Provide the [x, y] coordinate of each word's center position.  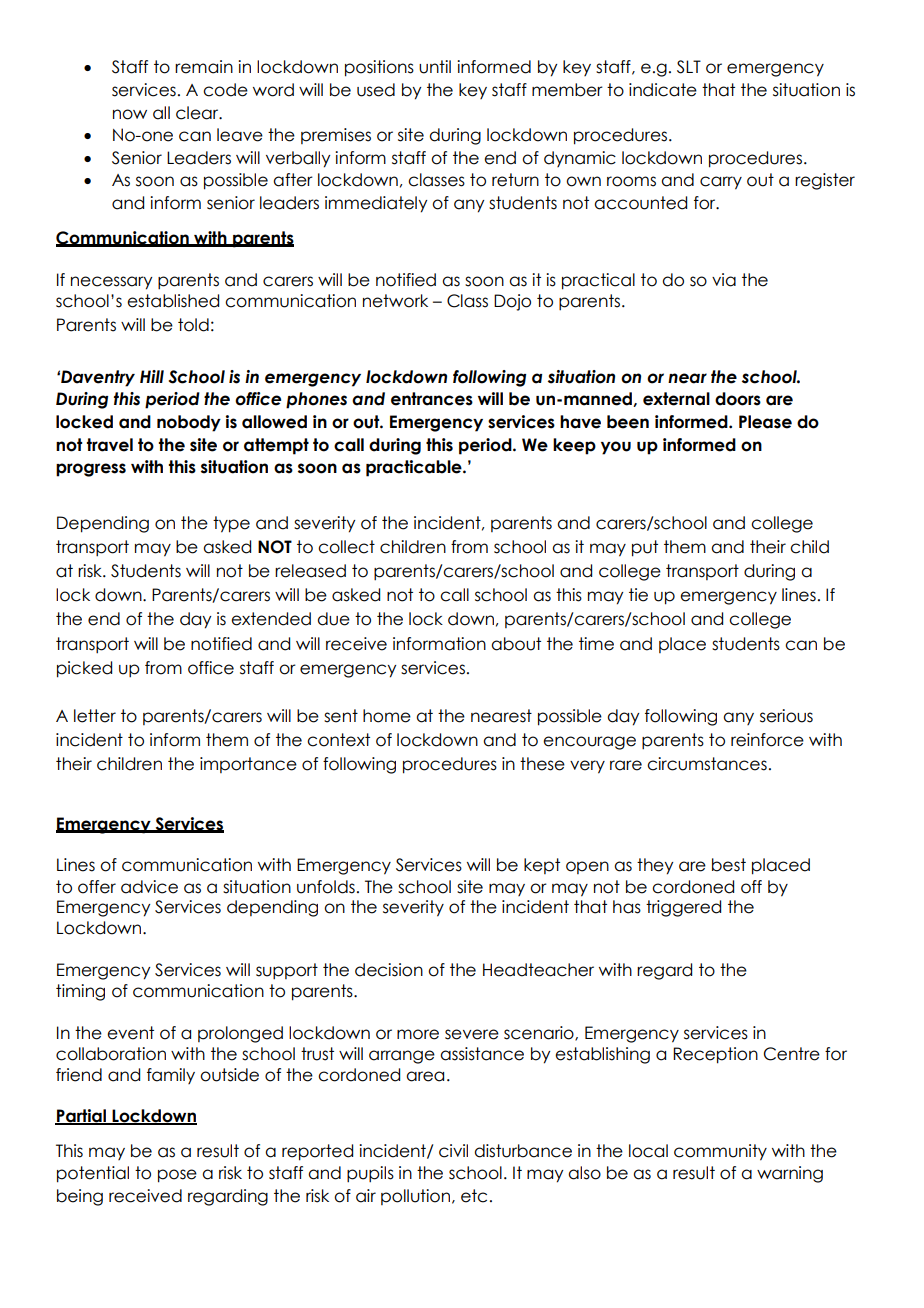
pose [177, 1176]
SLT [689, 67]
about [516, 644]
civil [453, 1151]
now [130, 114]
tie [638, 595]
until [435, 67]
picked [84, 669]
